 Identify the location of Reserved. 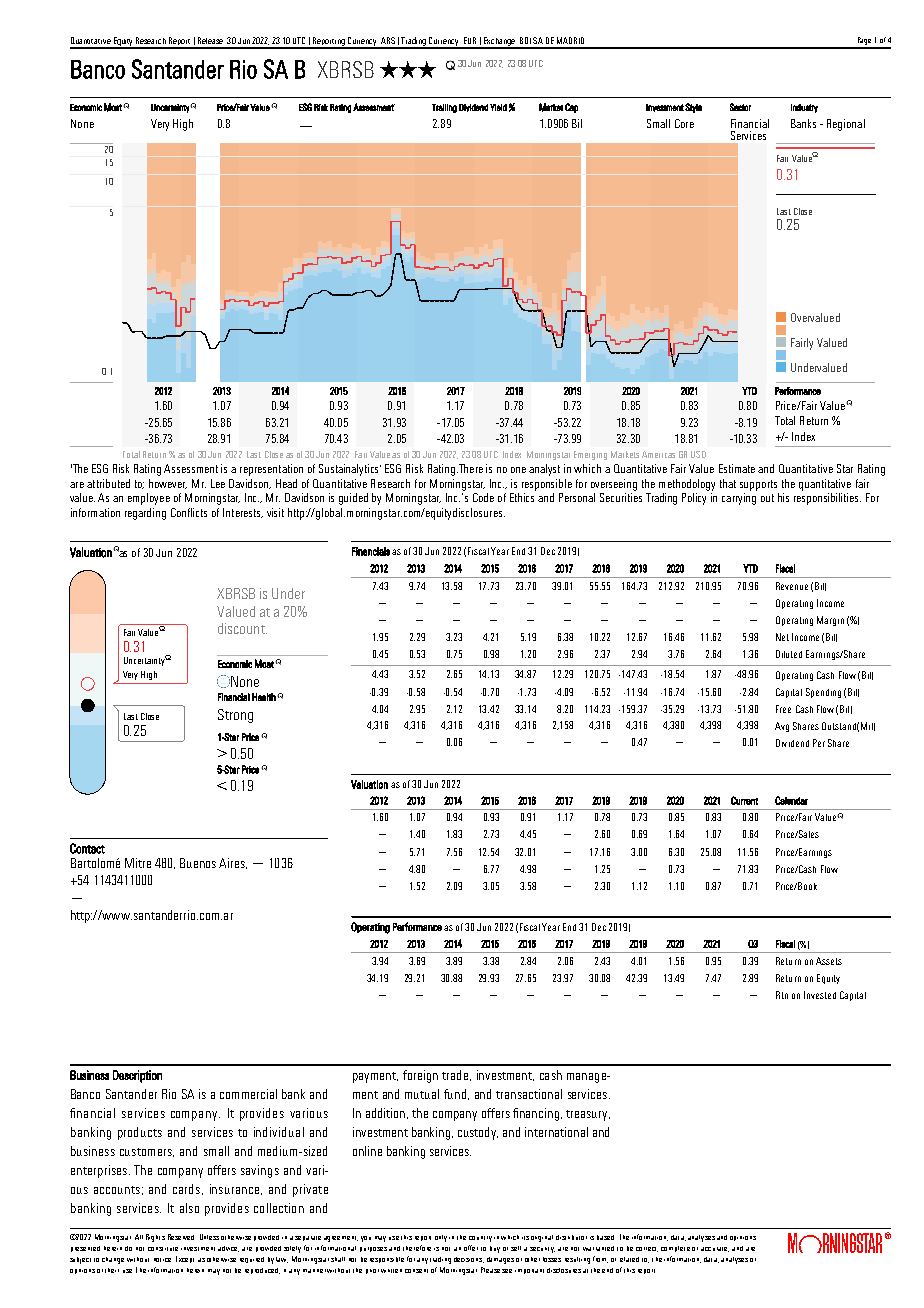
(181, 1237).
